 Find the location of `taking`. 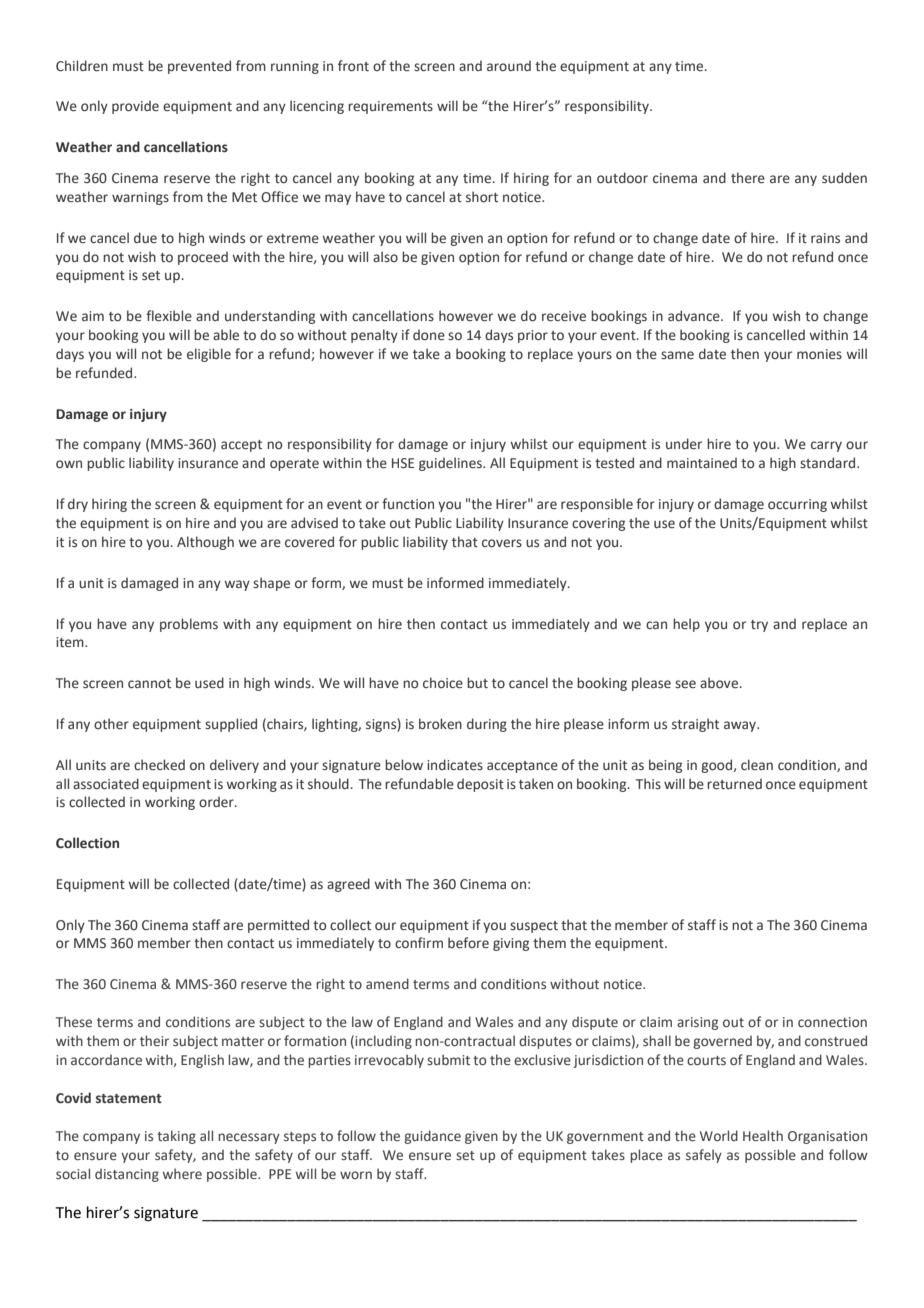

taking is located at coordinates (176, 1137).
